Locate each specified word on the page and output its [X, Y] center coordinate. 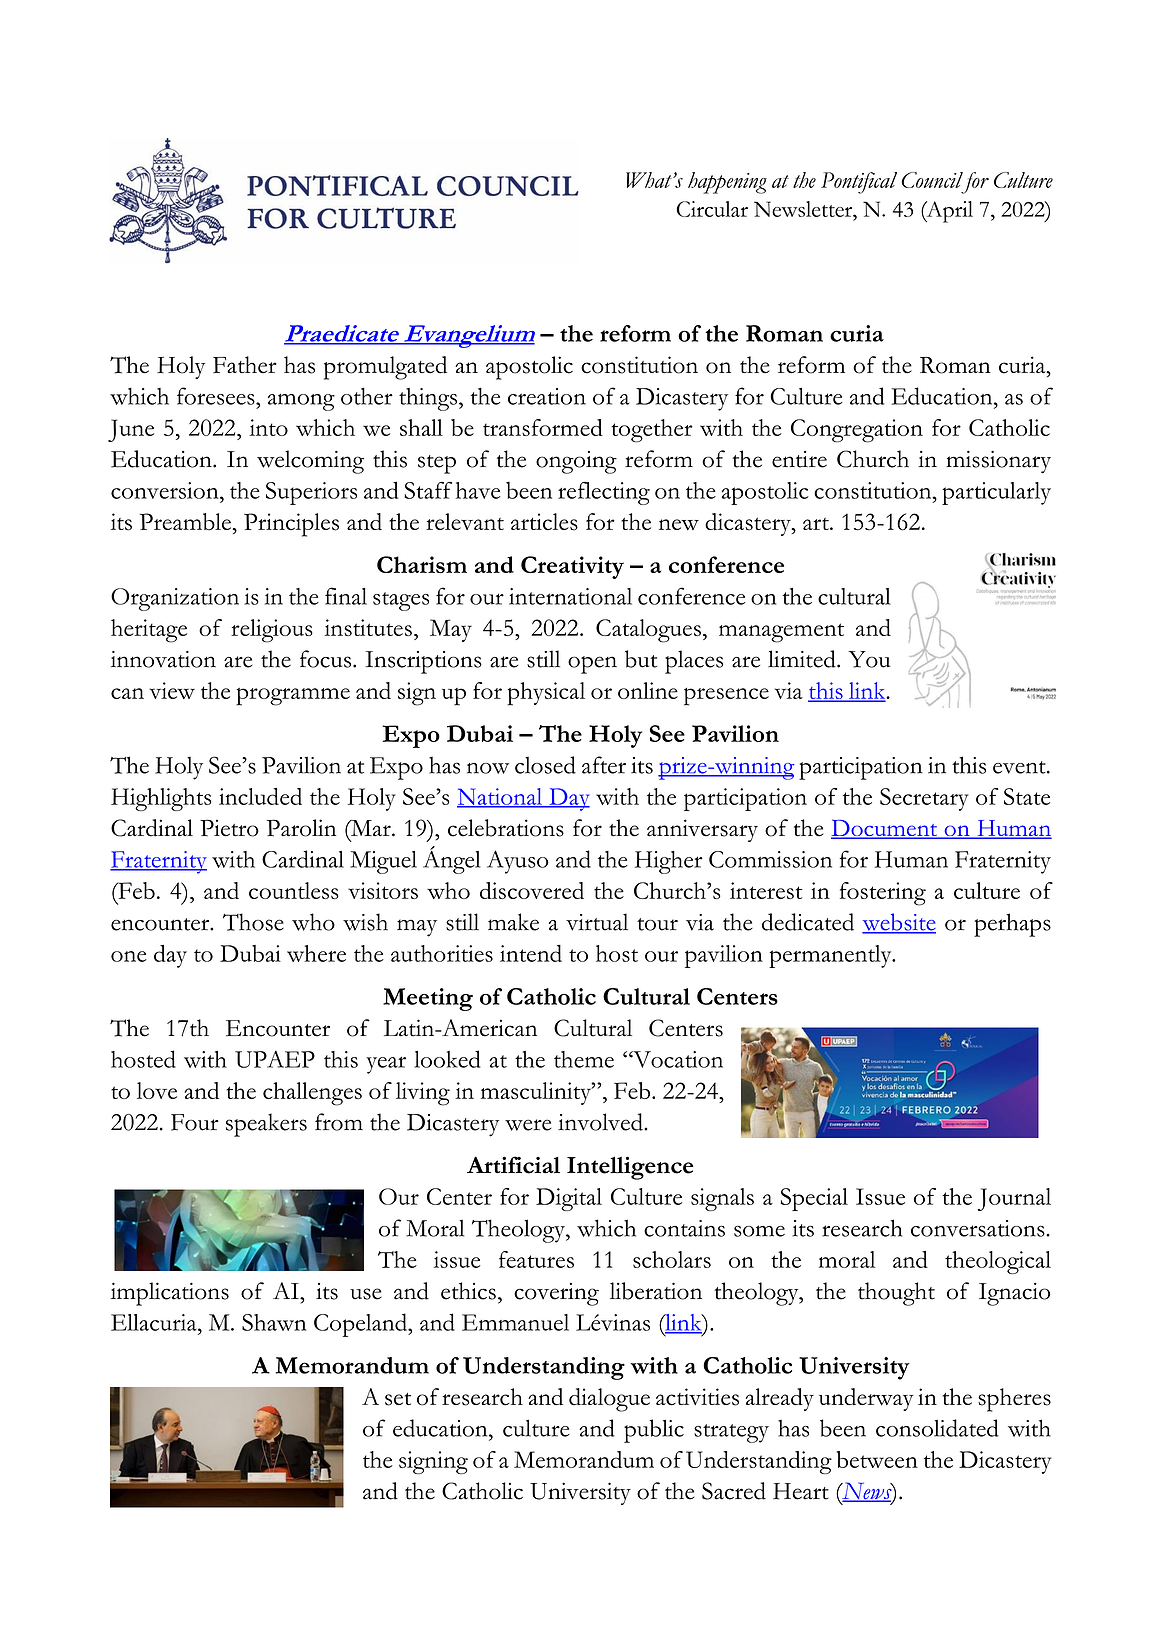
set [398, 1399]
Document [885, 829]
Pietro [229, 828]
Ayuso [518, 862]
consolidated [937, 1428]
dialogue [609, 1400]
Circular [712, 209]
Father [245, 364]
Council [932, 180]
